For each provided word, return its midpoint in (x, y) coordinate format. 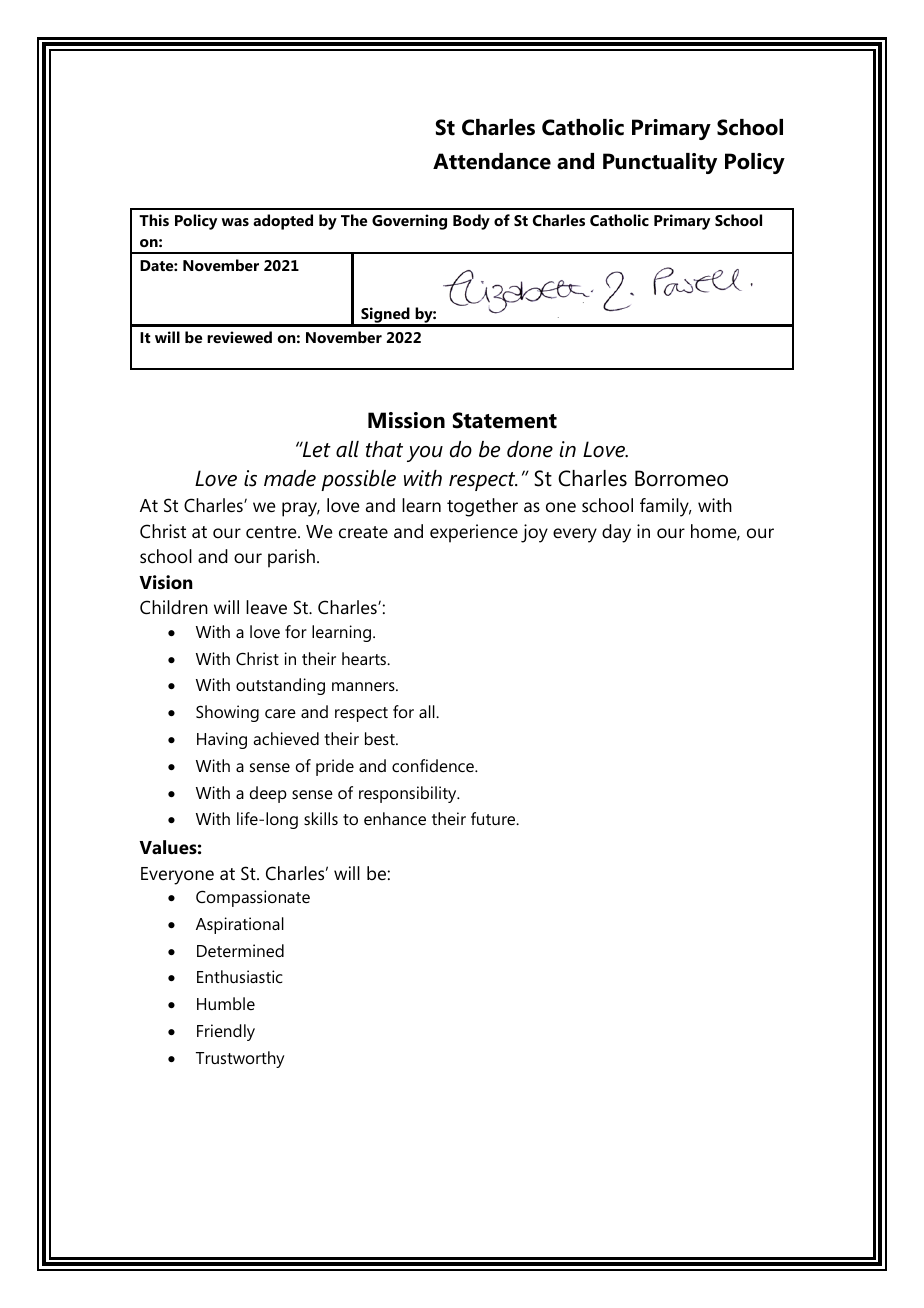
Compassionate (253, 898)
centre (272, 532)
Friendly (226, 1032)
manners (364, 686)
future (494, 818)
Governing (409, 222)
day (616, 533)
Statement (505, 420)
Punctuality (660, 163)
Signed (385, 316)
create (363, 532)
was (235, 222)
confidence (434, 765)
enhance (395, 818)
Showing (227, 713)
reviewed (239, 337)
